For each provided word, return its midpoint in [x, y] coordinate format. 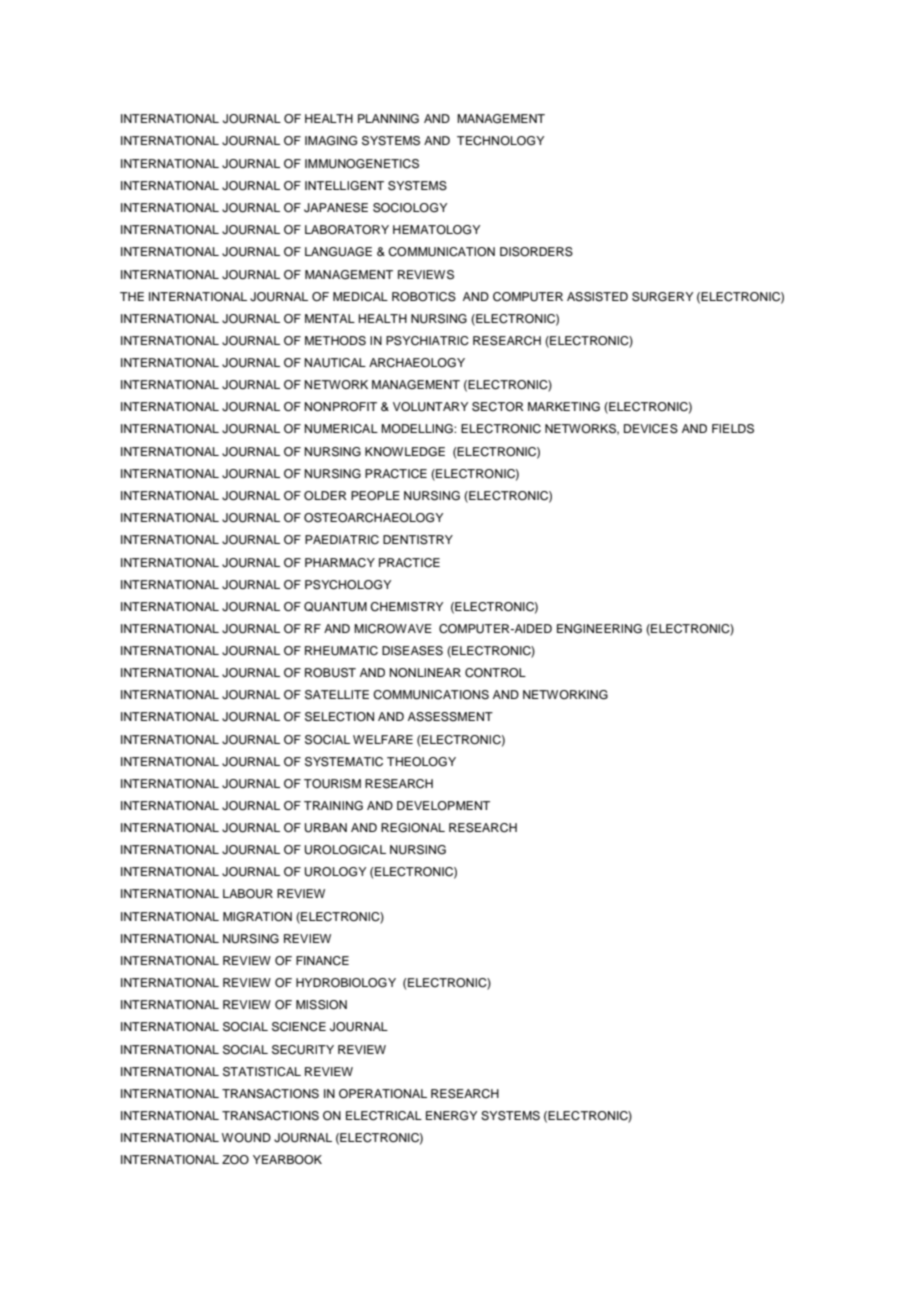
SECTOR [498, 407]
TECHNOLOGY [500, 141]
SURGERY [662, 297]
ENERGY [451, 1116]
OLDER [325, 496]
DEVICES [651, 429]
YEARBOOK [287, 1160]
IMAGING [331, 141]
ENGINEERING [599, 629]
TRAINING [333, 806]
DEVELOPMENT [443, 805]
